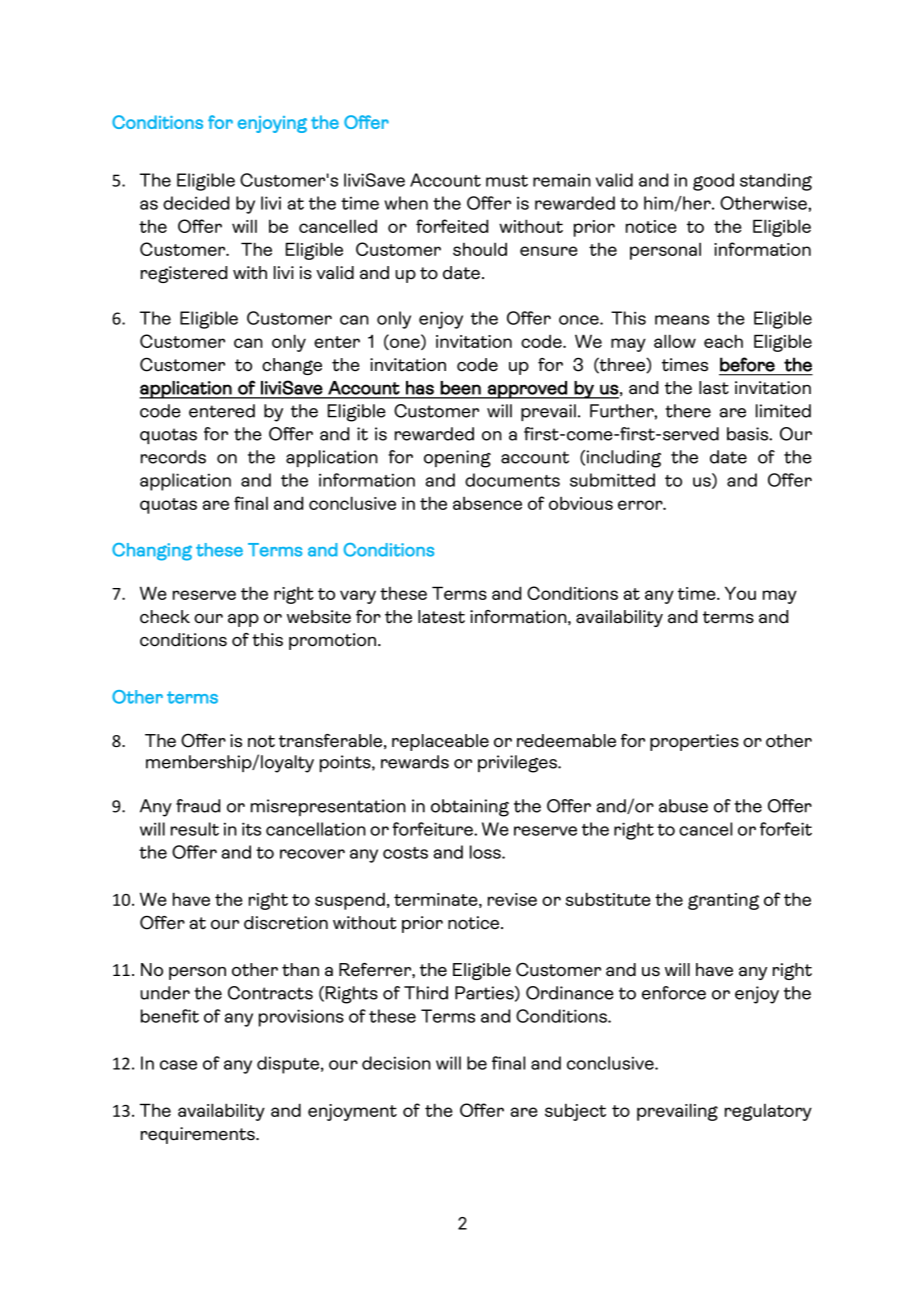 The width and height of the screenshot is (924, 1308). Describe the element at coordinates (507, 181) in the screenshot. I see `must` at that location.
